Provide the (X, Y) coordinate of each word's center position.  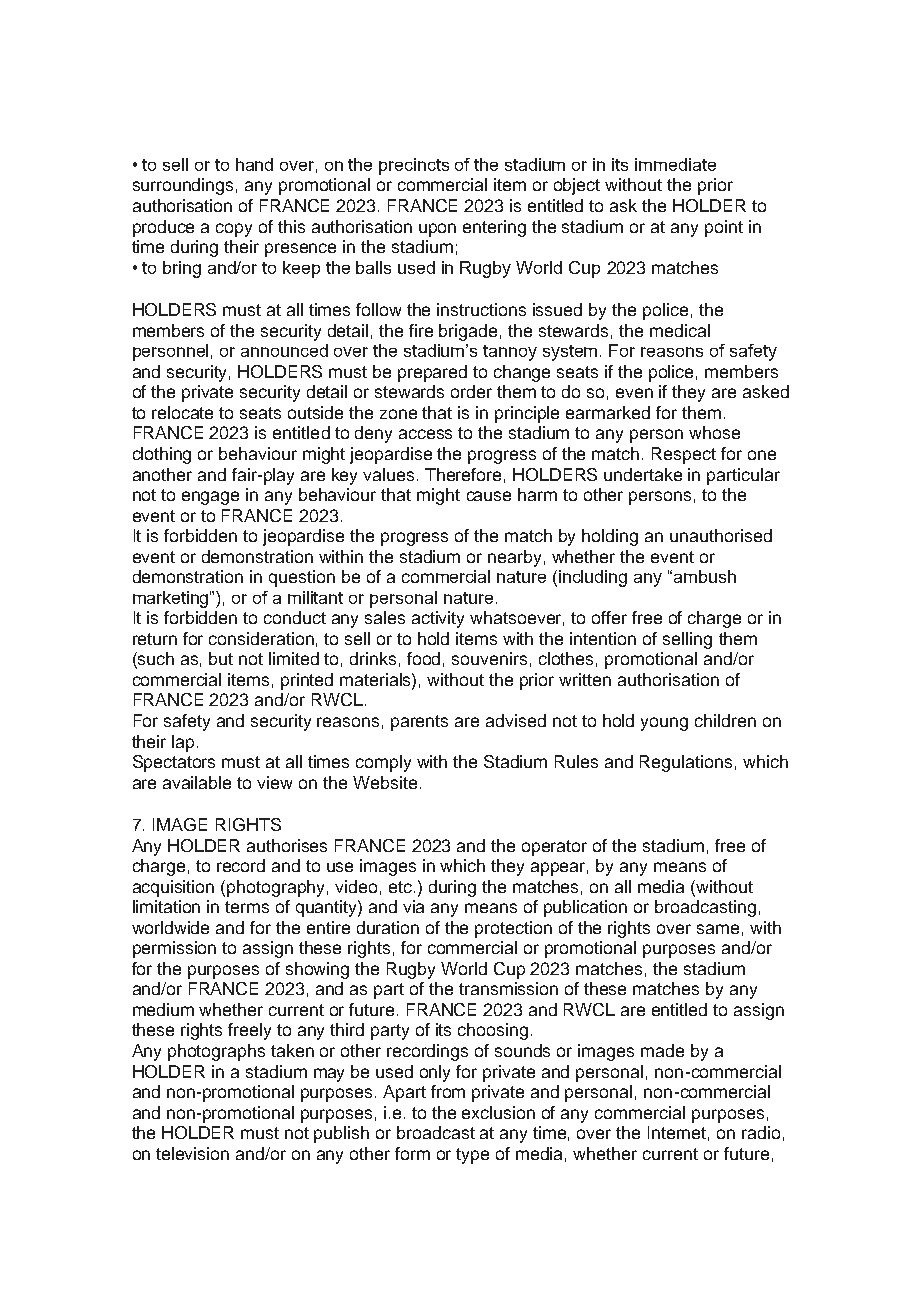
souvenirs (489, 658)
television (192, 1153)
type (472, 1156)
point (724, 228)
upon (437, 230)
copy (234, 230)
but (221, 658)
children (725, 720)
